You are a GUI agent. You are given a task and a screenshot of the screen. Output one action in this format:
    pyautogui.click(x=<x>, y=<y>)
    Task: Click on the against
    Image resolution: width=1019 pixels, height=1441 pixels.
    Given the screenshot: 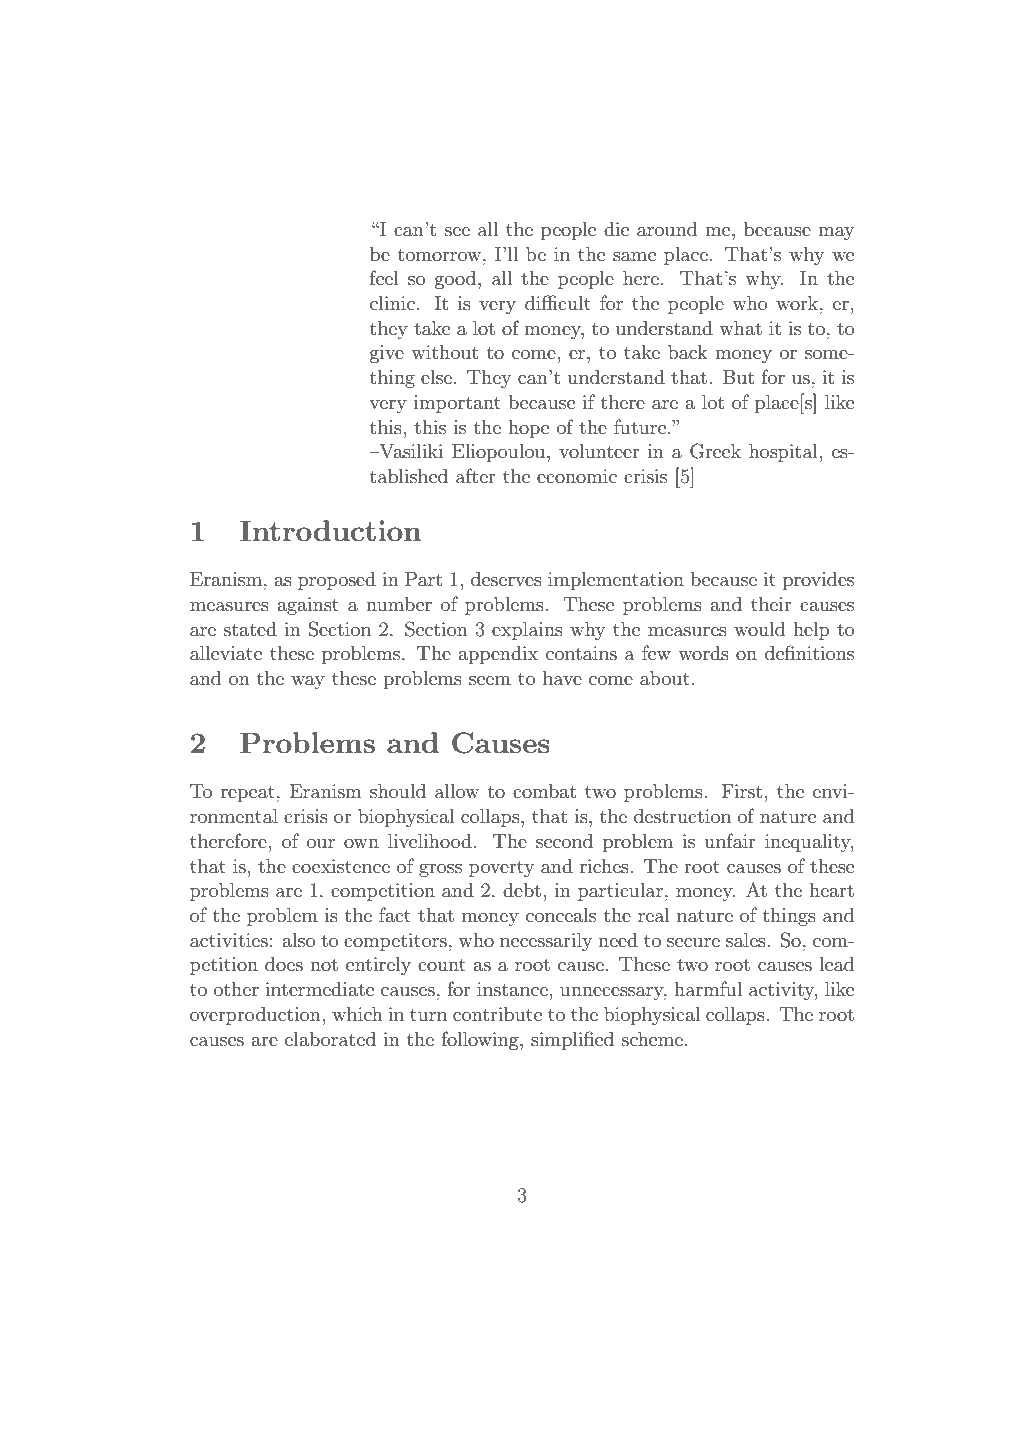 What is the action you would take?
    pyautogui.click(x=308, y=606)
